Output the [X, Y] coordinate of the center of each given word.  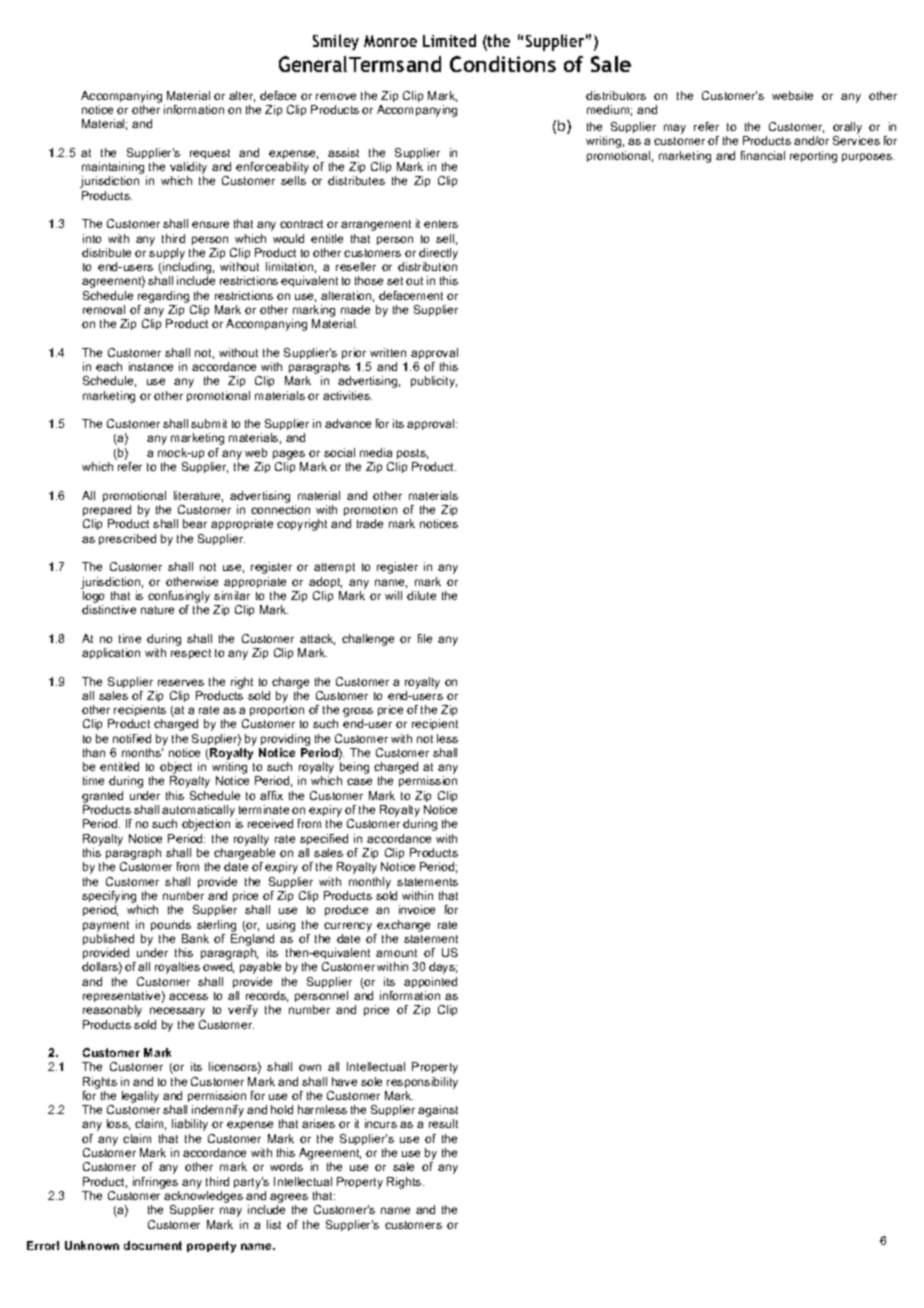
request [210, 154]
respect [191, 654]
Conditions [503, 64]
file [425, 638]
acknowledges [203, 1198]
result [443, 1123]
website [792, 95]
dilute [421, 595]
